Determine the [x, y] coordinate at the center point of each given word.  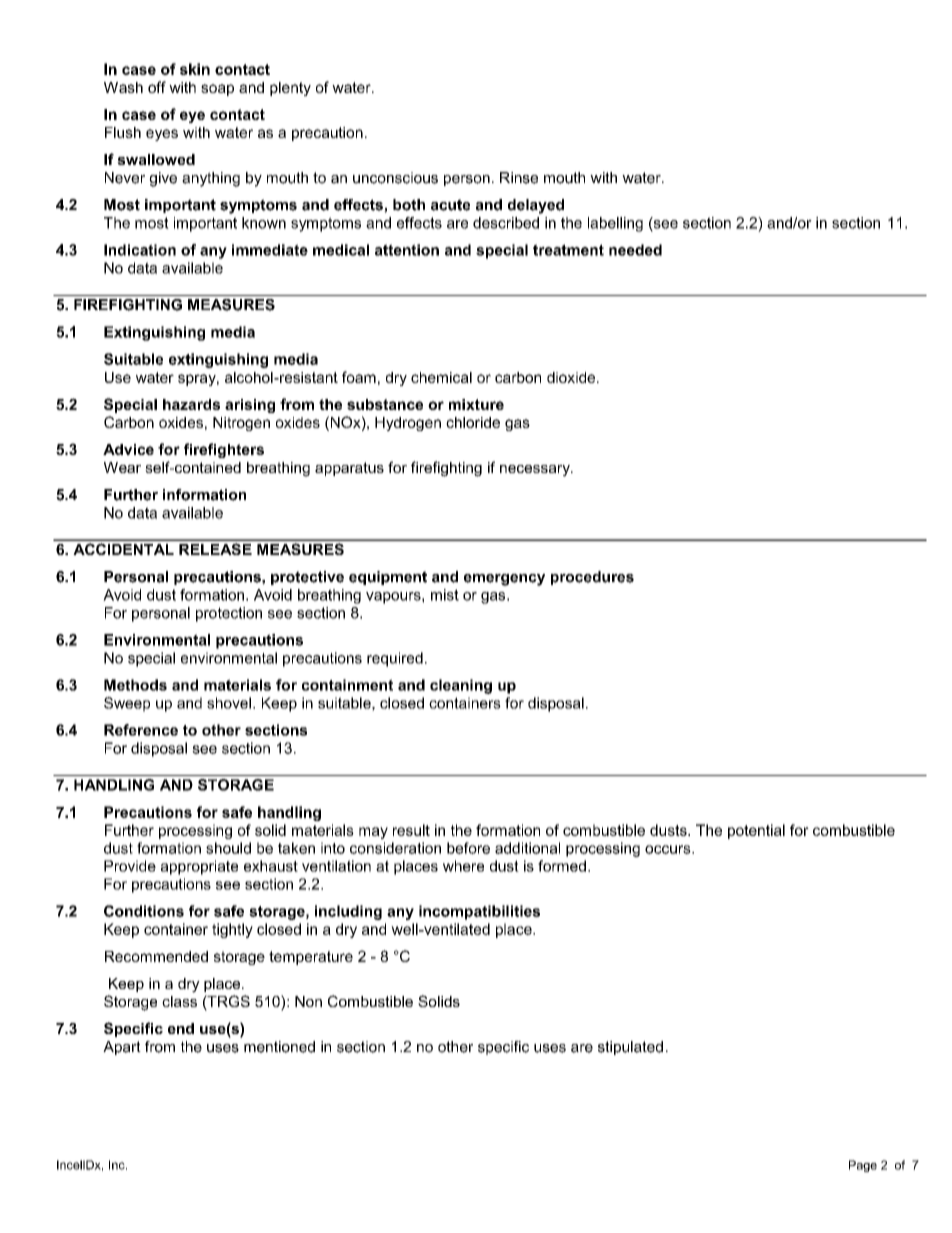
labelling [615, 224]
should [228, 848]
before [468, 848]
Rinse [519, 178]
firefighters [224, 450]
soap [217, 90]
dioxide [572, 377]
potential [756, 831]
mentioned [279, 1047]
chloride [473, 422]
